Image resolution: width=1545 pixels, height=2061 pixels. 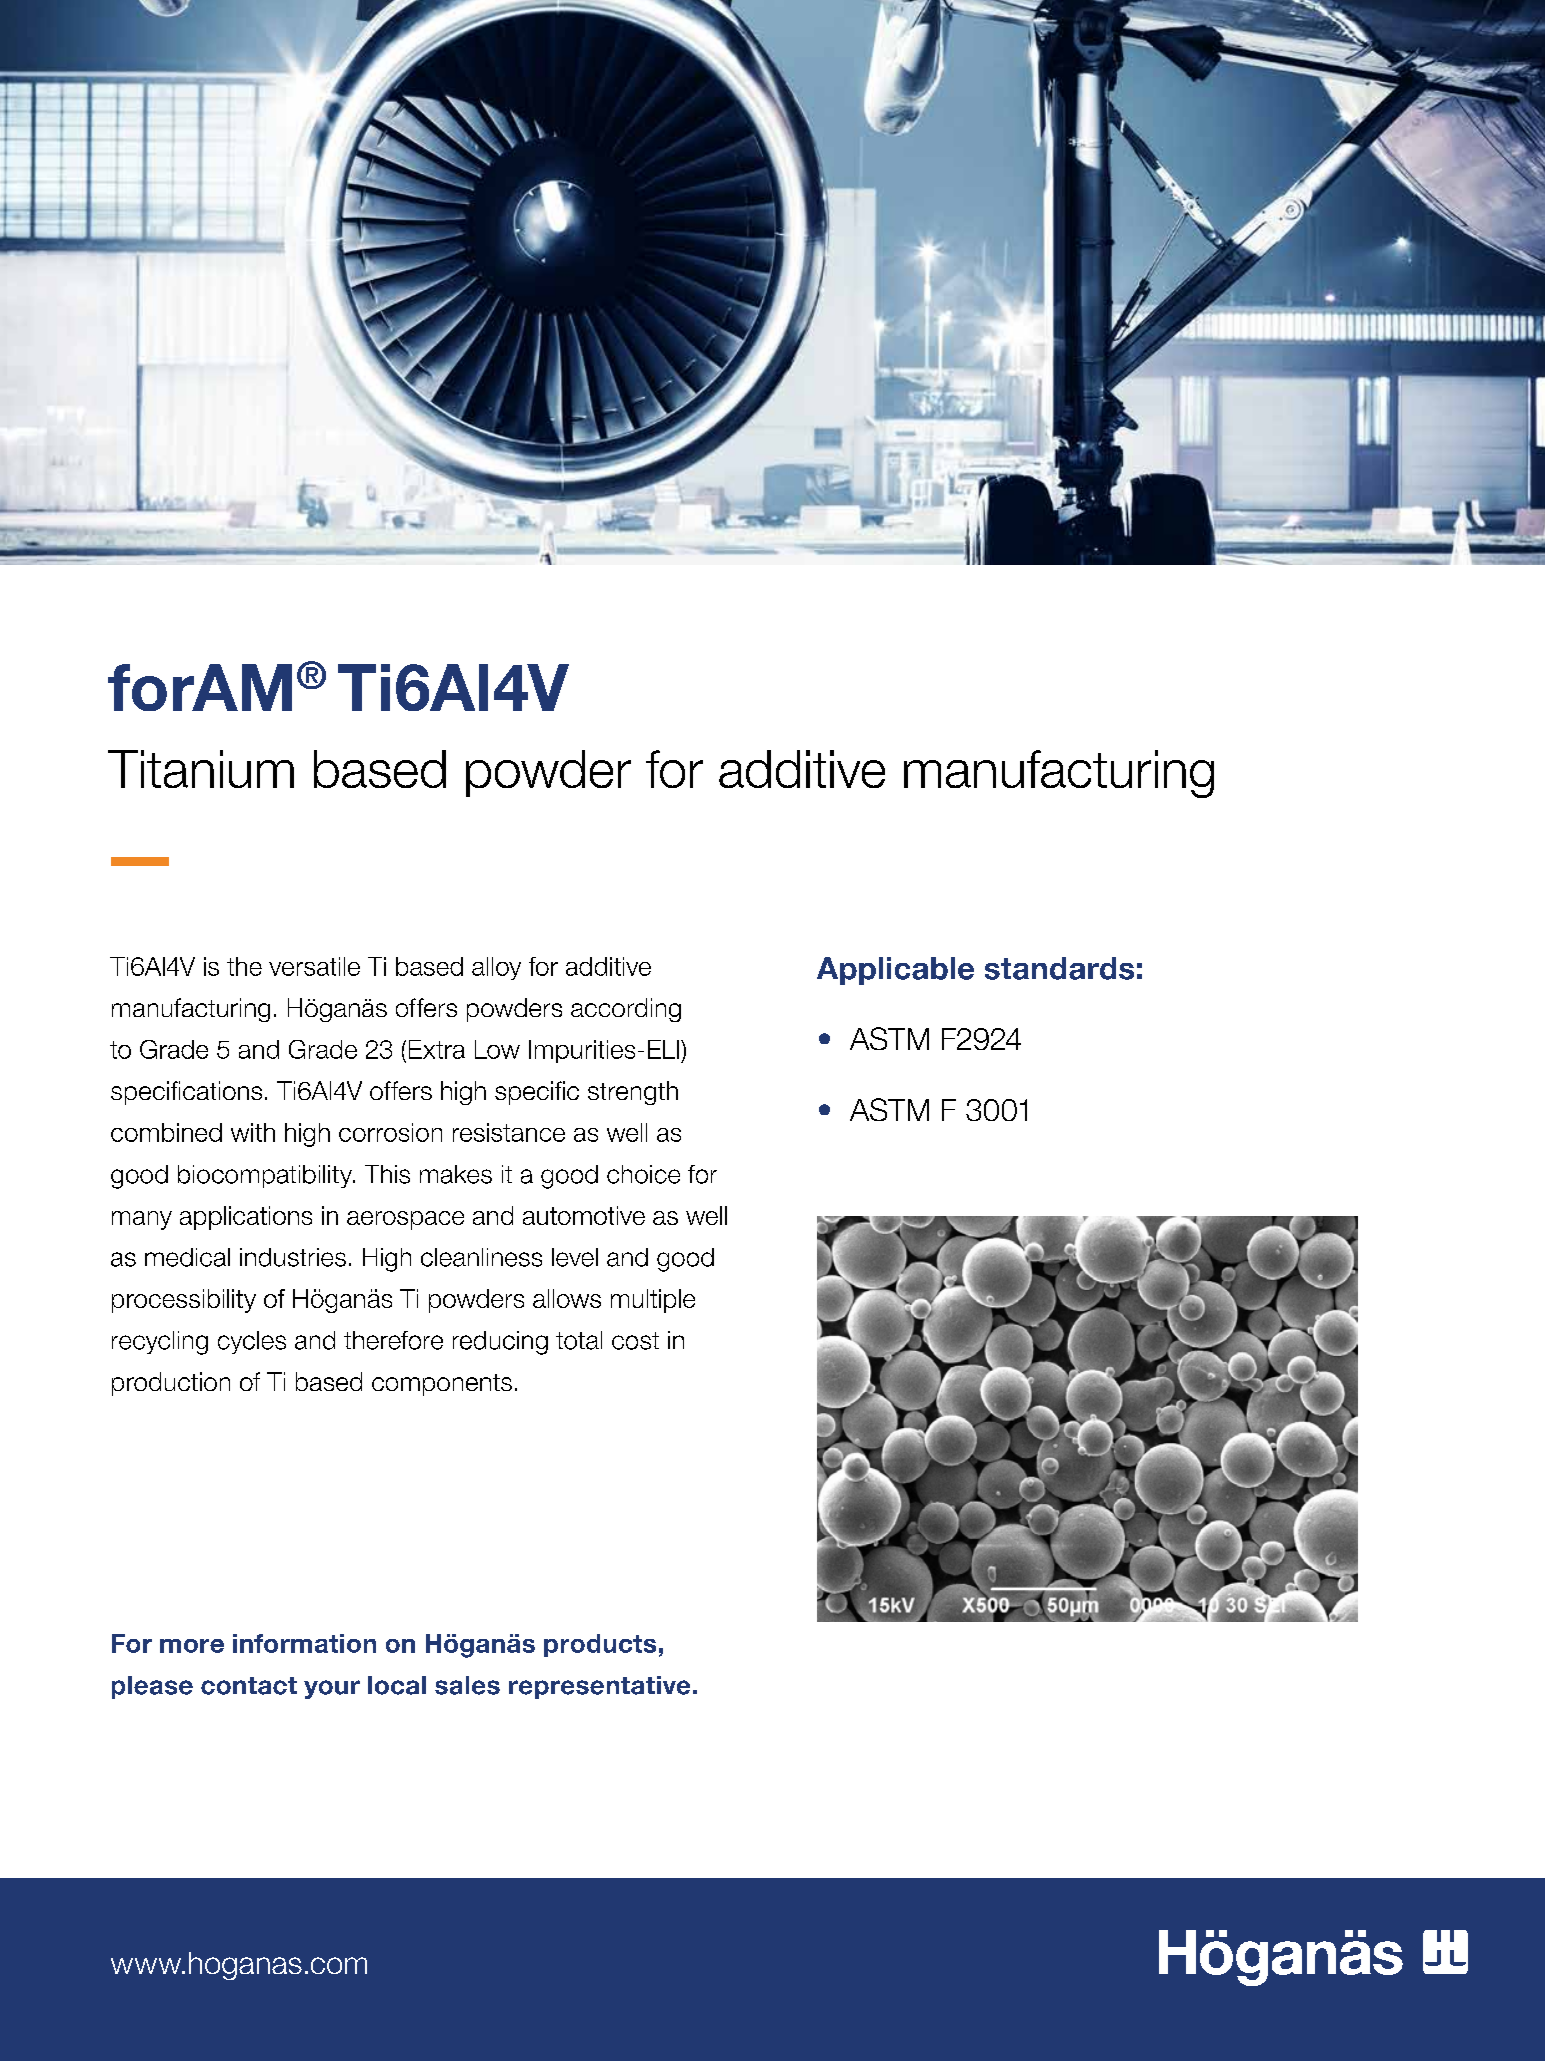 What do you see at coordinates (496, 968) in the screenshot?
I see `alloy` at bounding box center [496, 968].
